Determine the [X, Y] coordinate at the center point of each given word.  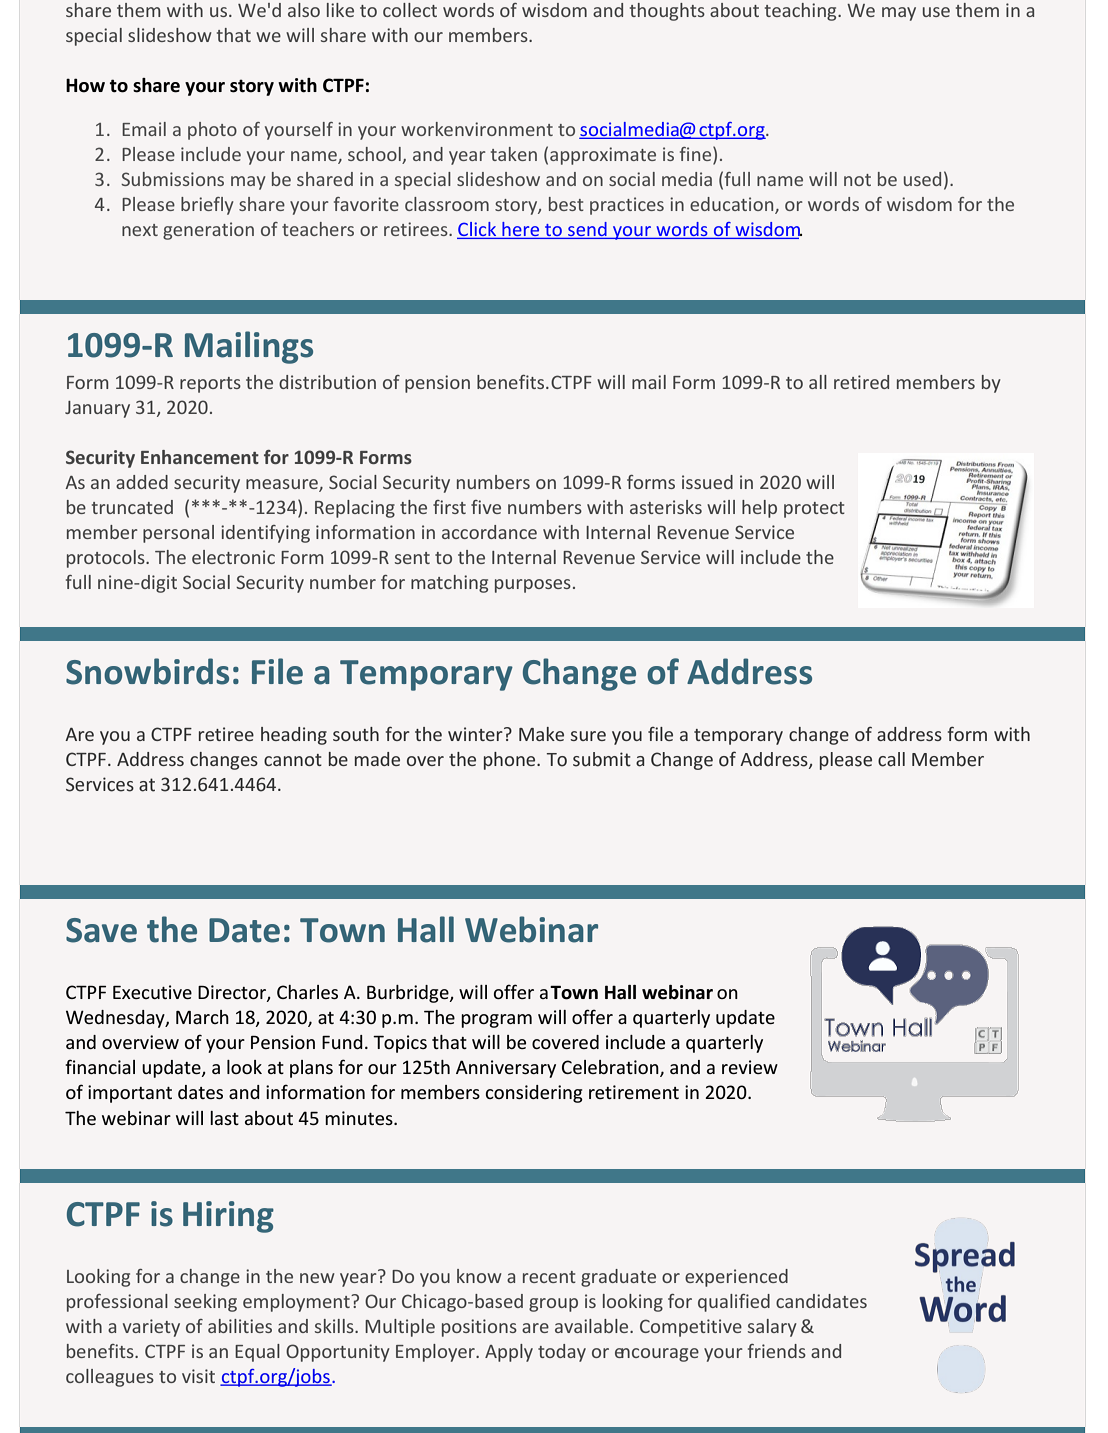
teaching [802, 12]
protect [814, 510]
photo [212, 131]
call [891, 759]
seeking [205, 1303]
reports [210, 385]
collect [410, 10]
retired [861, 382]
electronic [233, 557]
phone [511, 761]
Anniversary [506, 1069]
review [750, 1067]
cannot [293, 760]
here [521, 230]
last [224, 1118]
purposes [533, 586]
